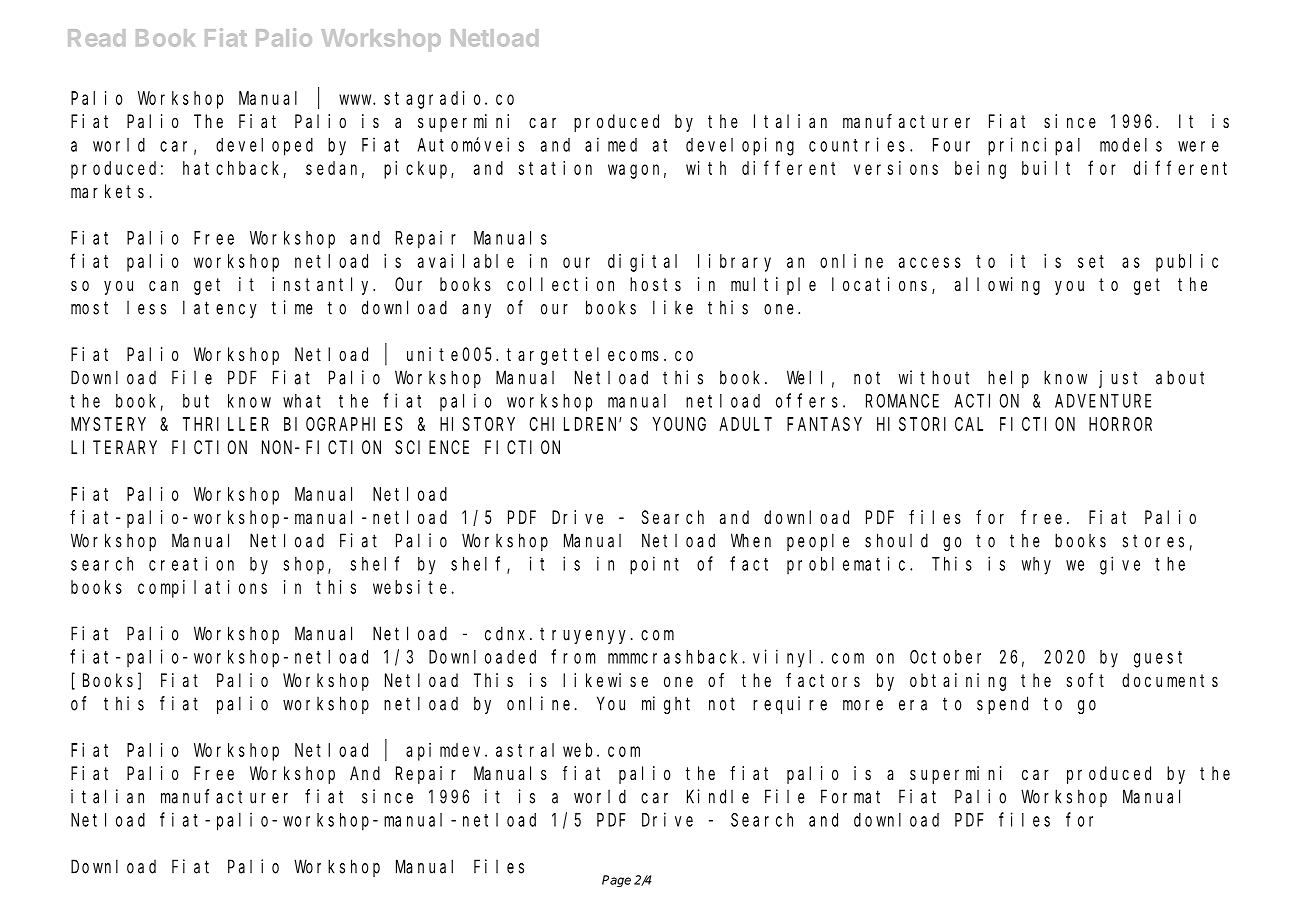  What do you see at coordinates (655, 284) in the image?
I see `hosts` at bounding box center [655, 284].
